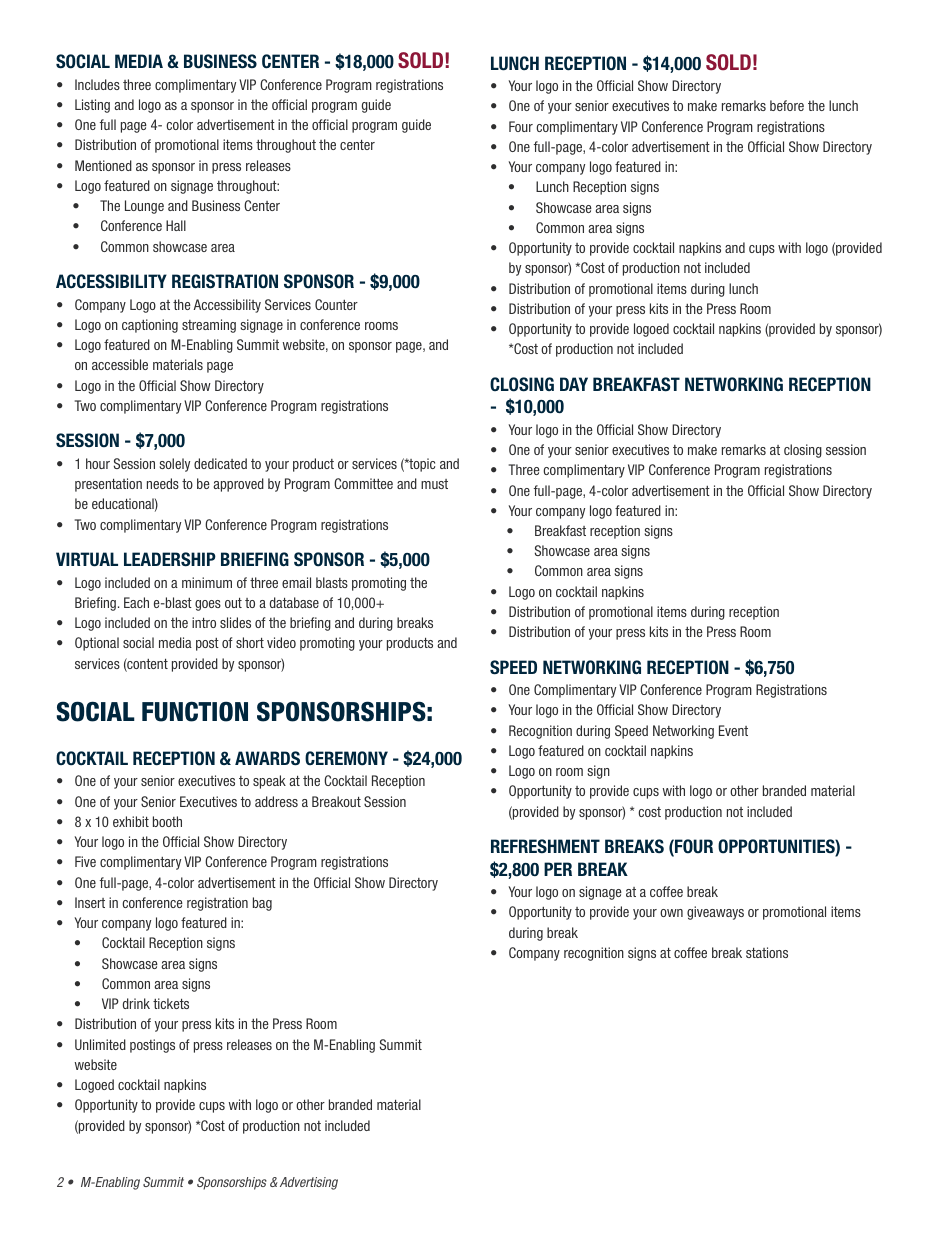  I want to click on Event, so click(733, 730).
